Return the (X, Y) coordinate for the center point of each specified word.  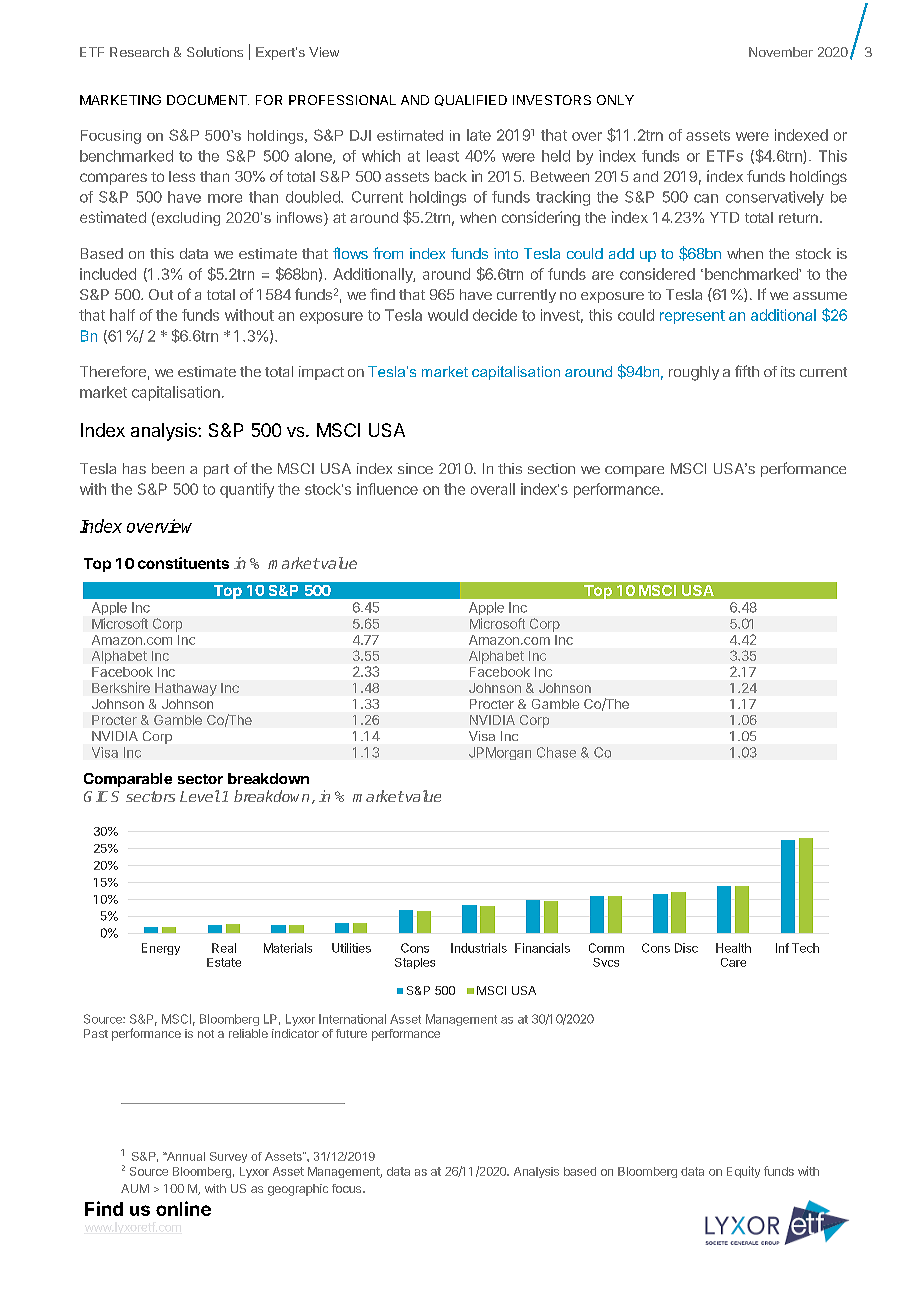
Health (733, 948)
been (168, 468)
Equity (743, 1172)
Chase (556, 752)
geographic (298, 1190)
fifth (747, 371)
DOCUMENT (208, 100)
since (415, 468)
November (781, 52)
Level (200, 796)
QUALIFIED (471, 100)
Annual (184, 1156)
